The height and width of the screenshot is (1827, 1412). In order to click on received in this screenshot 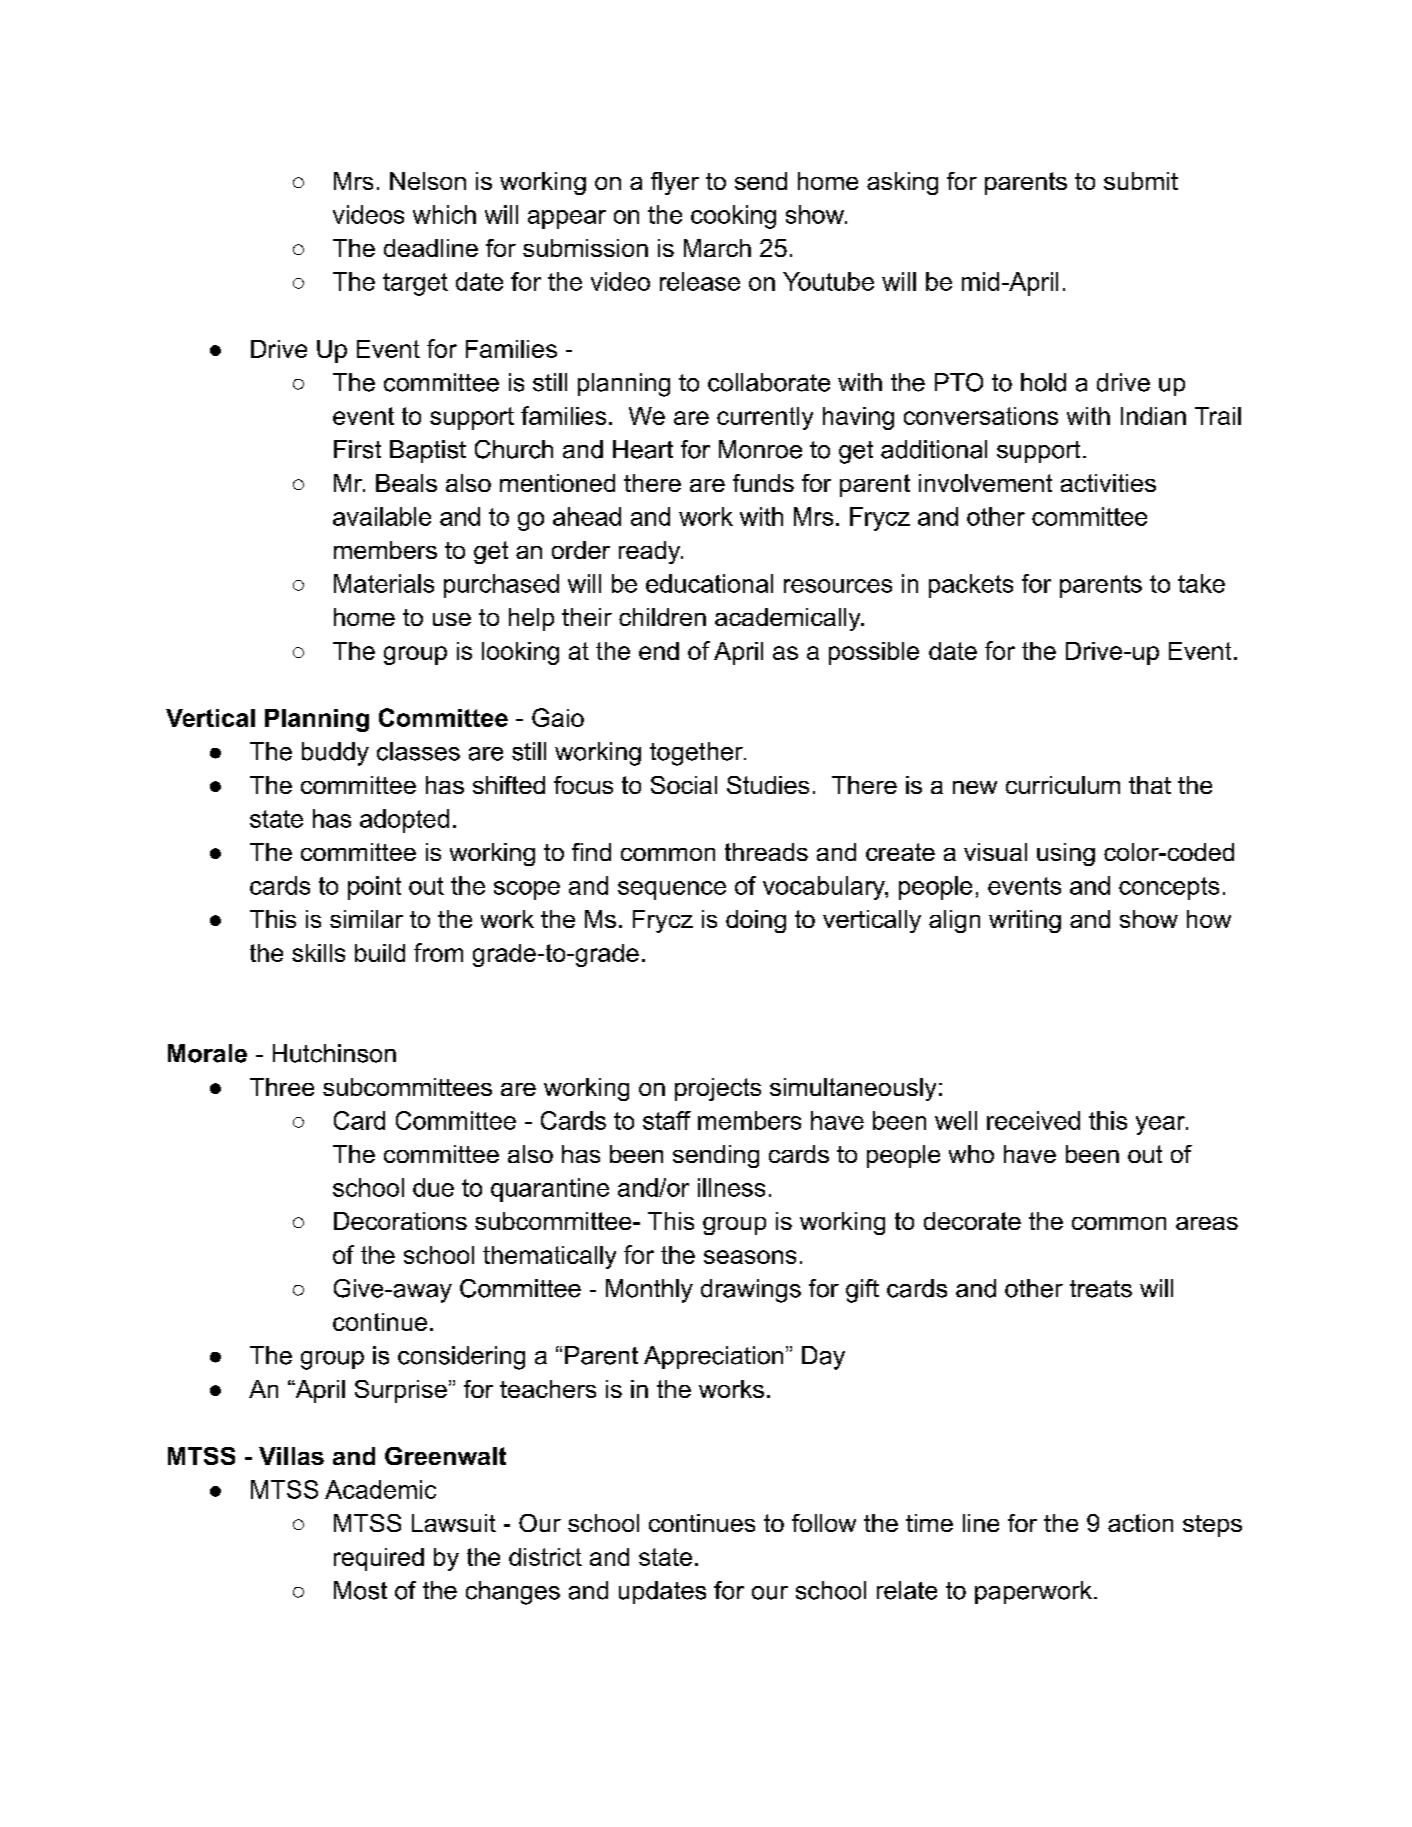, I will do `click(1033, 1120)`.
